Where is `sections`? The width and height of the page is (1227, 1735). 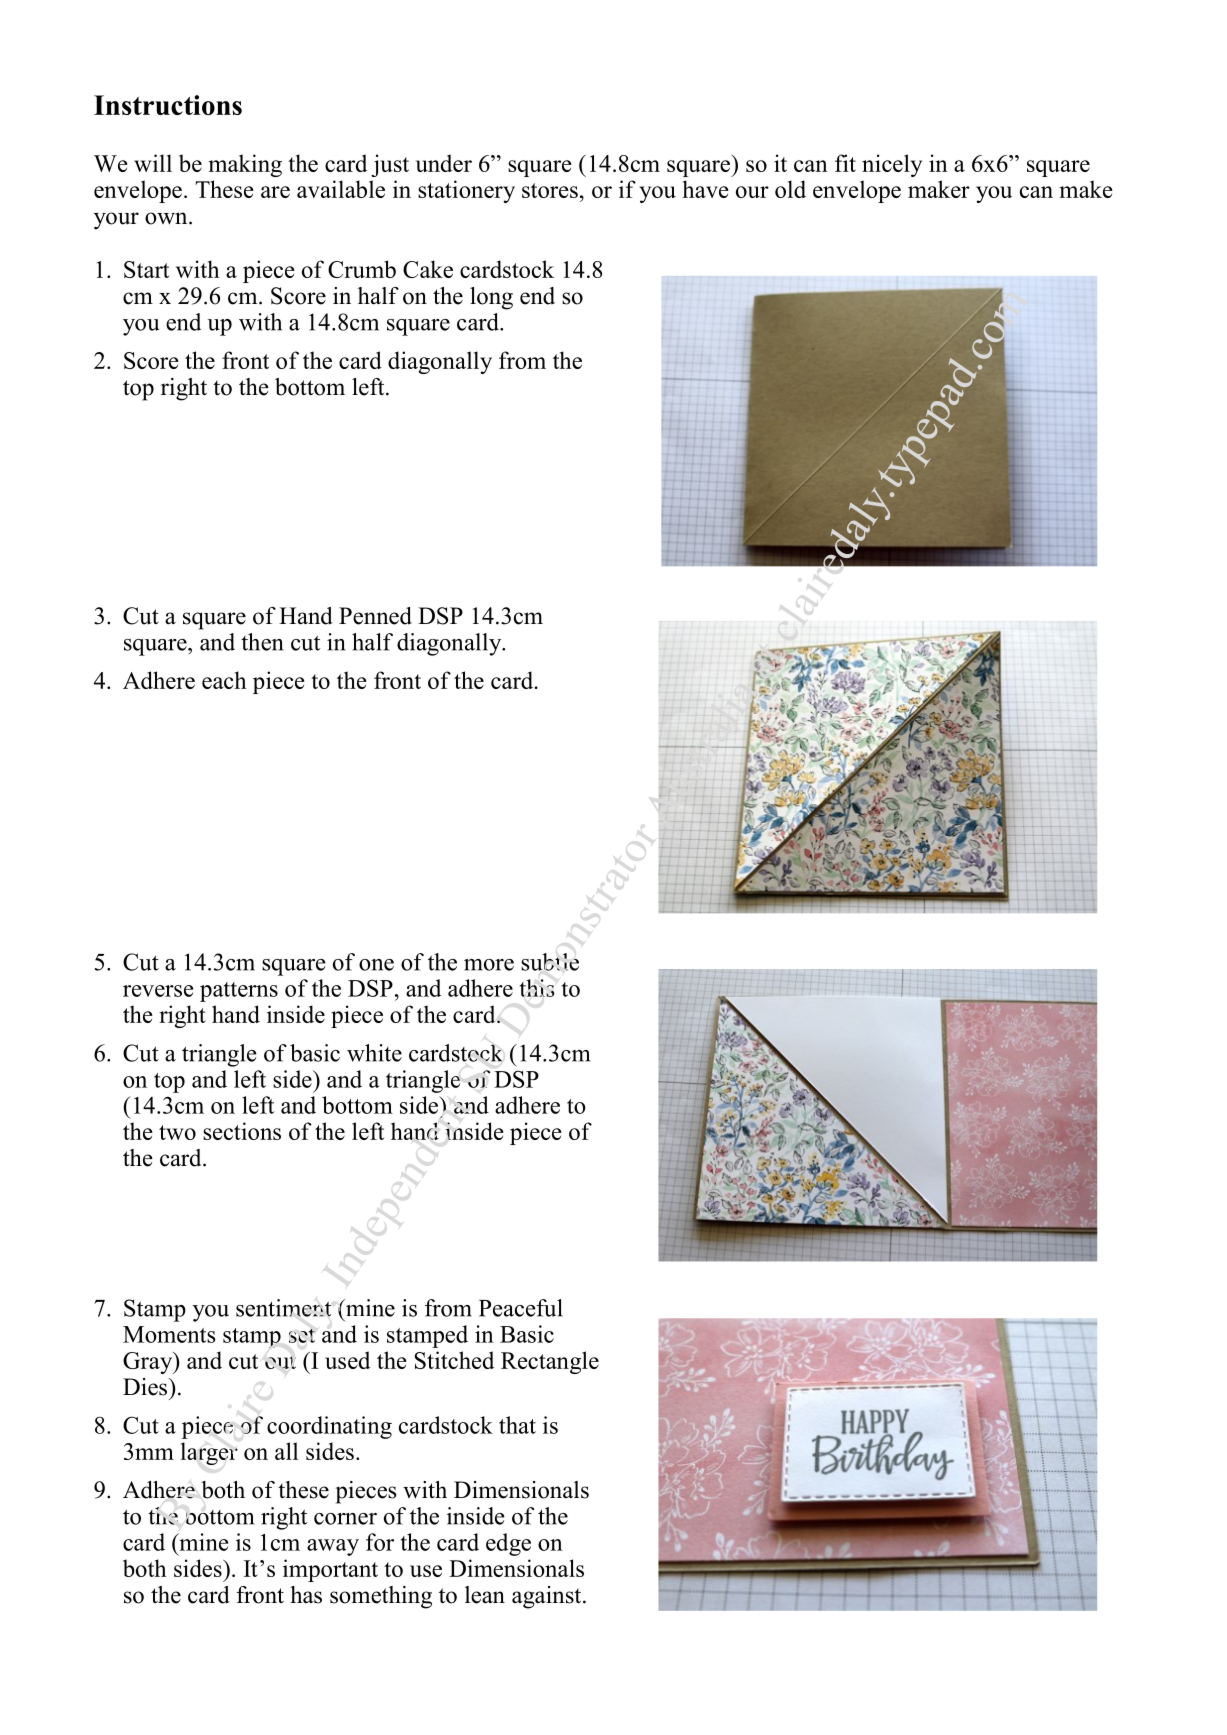
sections is located at coordinates (242, 1131).
